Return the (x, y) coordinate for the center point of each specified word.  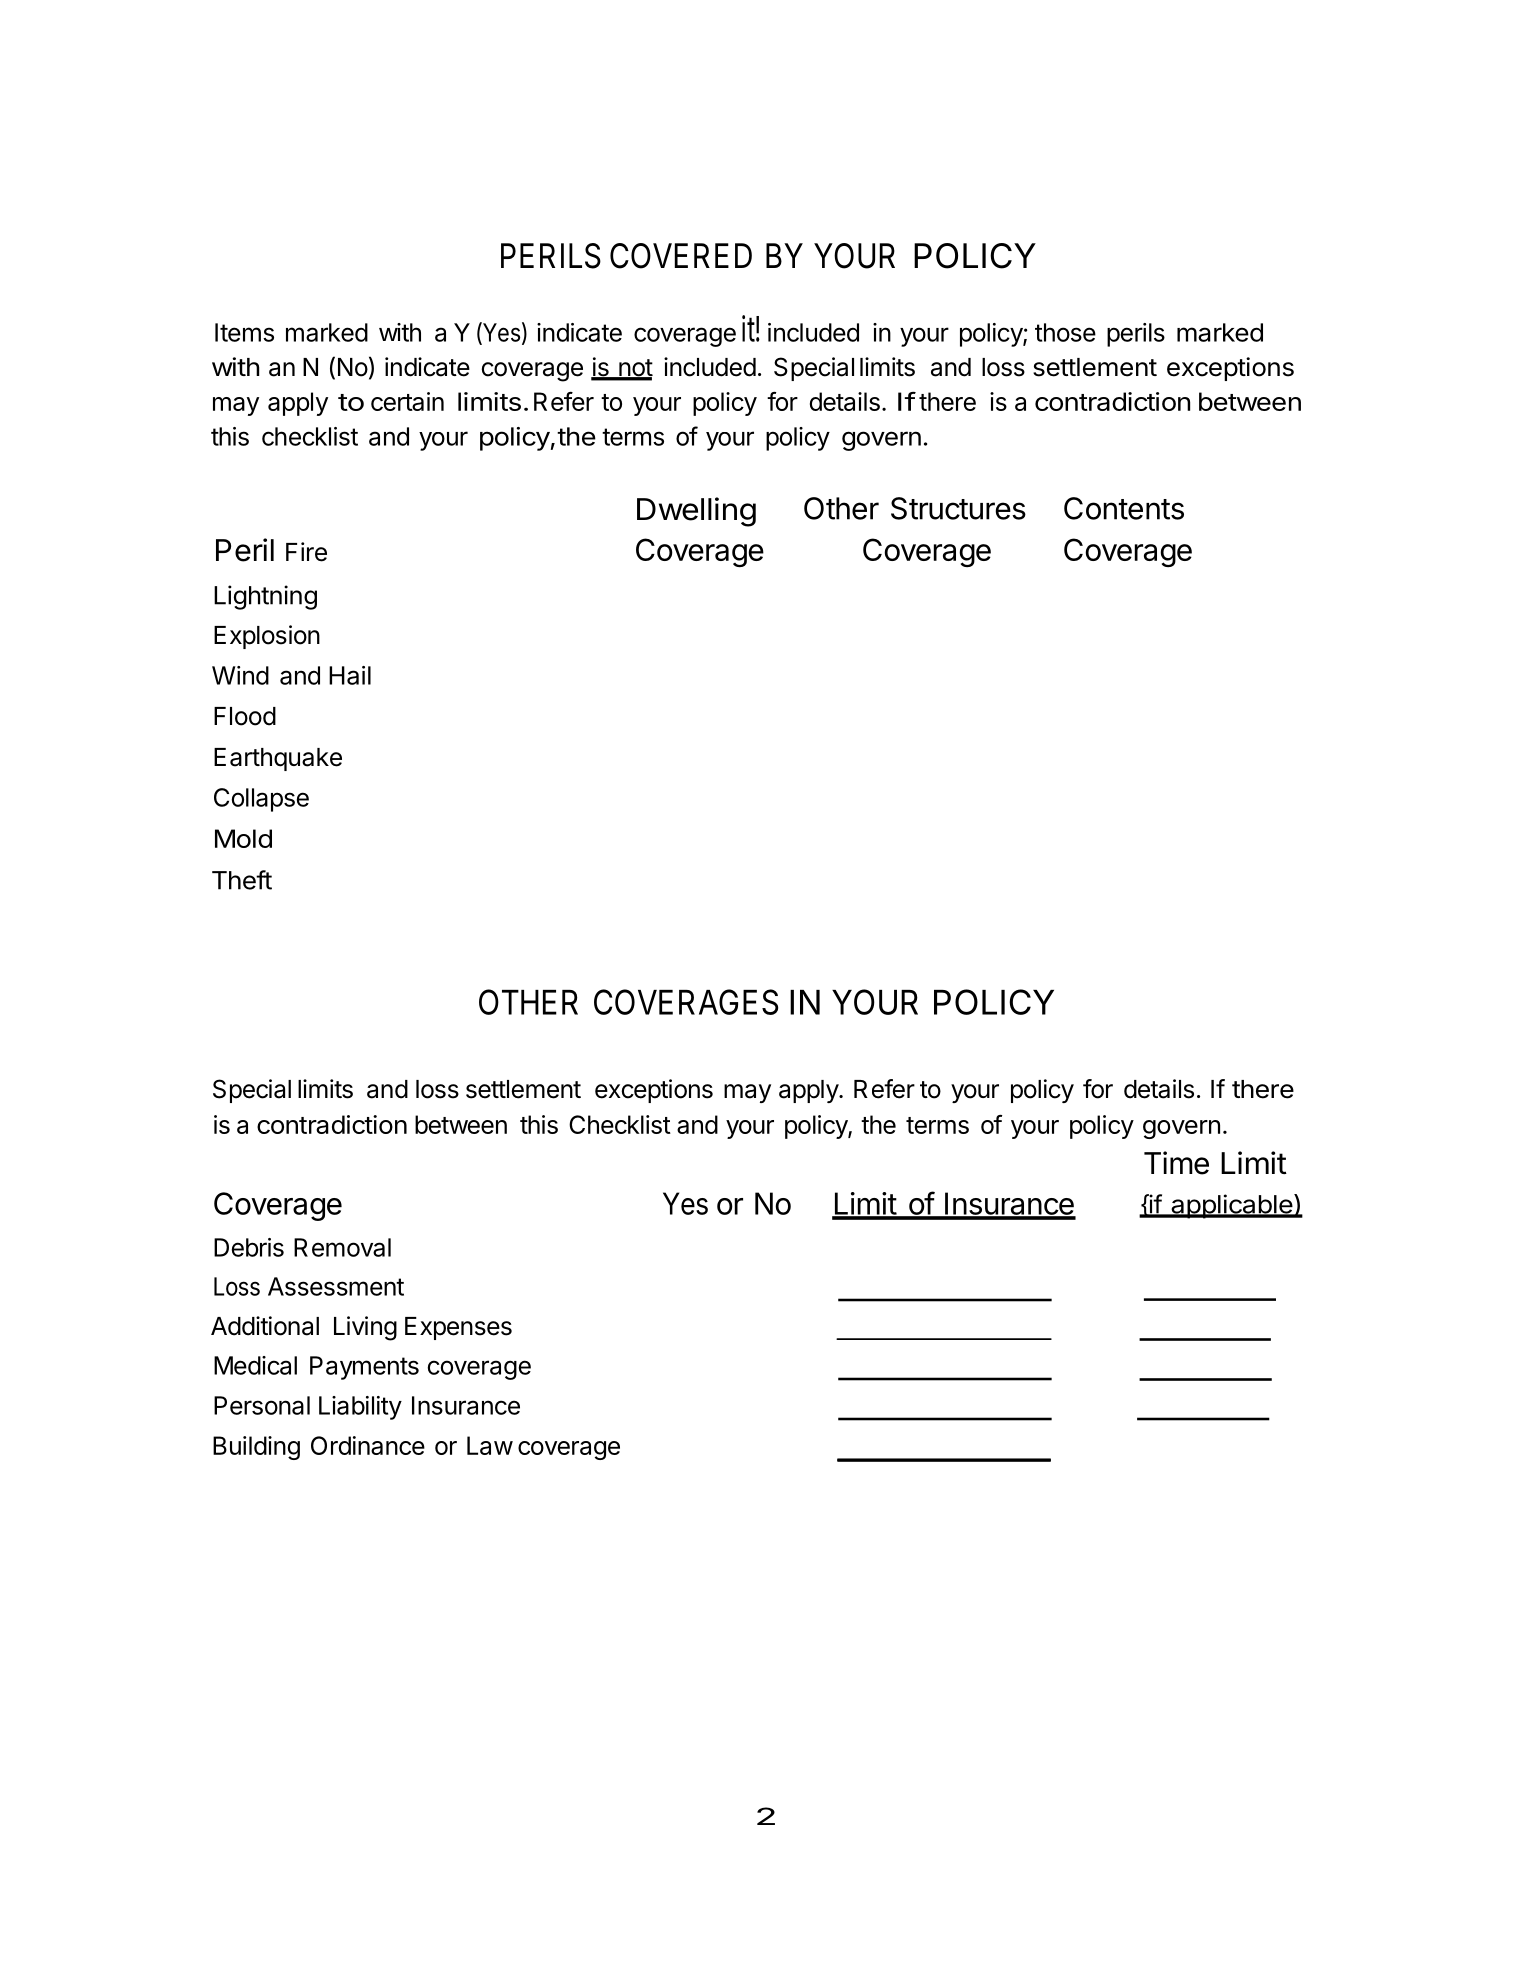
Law (490, 1445)
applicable (1231, 1206)
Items (244, 332)
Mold (243, 838)
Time (1176, 1163)
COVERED (681, 256)
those (1065, 332)
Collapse (261, 800)
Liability (360, 1408)
